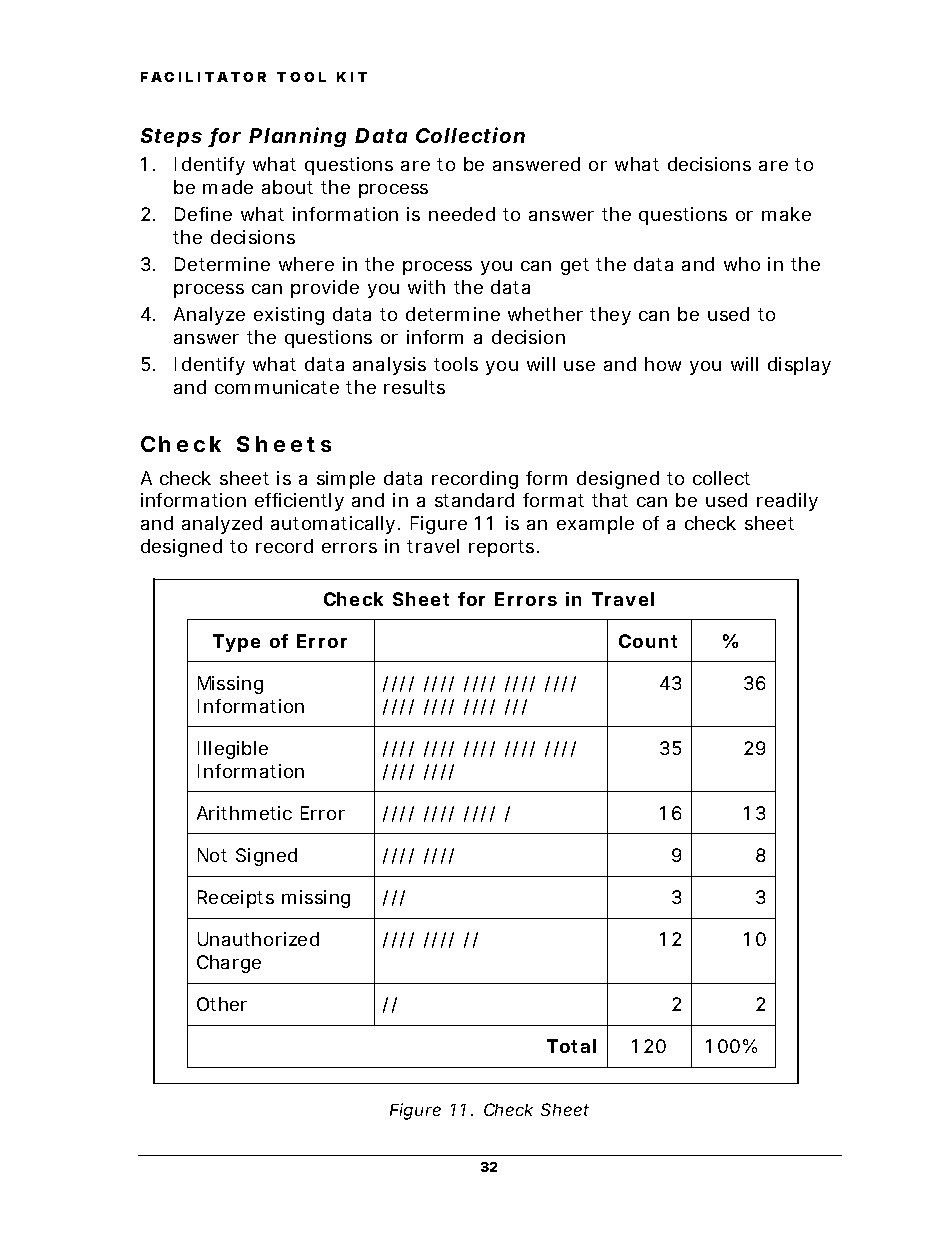 This screenshot has width=952, height=1233. Describe the element at coordinates (414, 387) in the screenshot. I see `results` at that location.
